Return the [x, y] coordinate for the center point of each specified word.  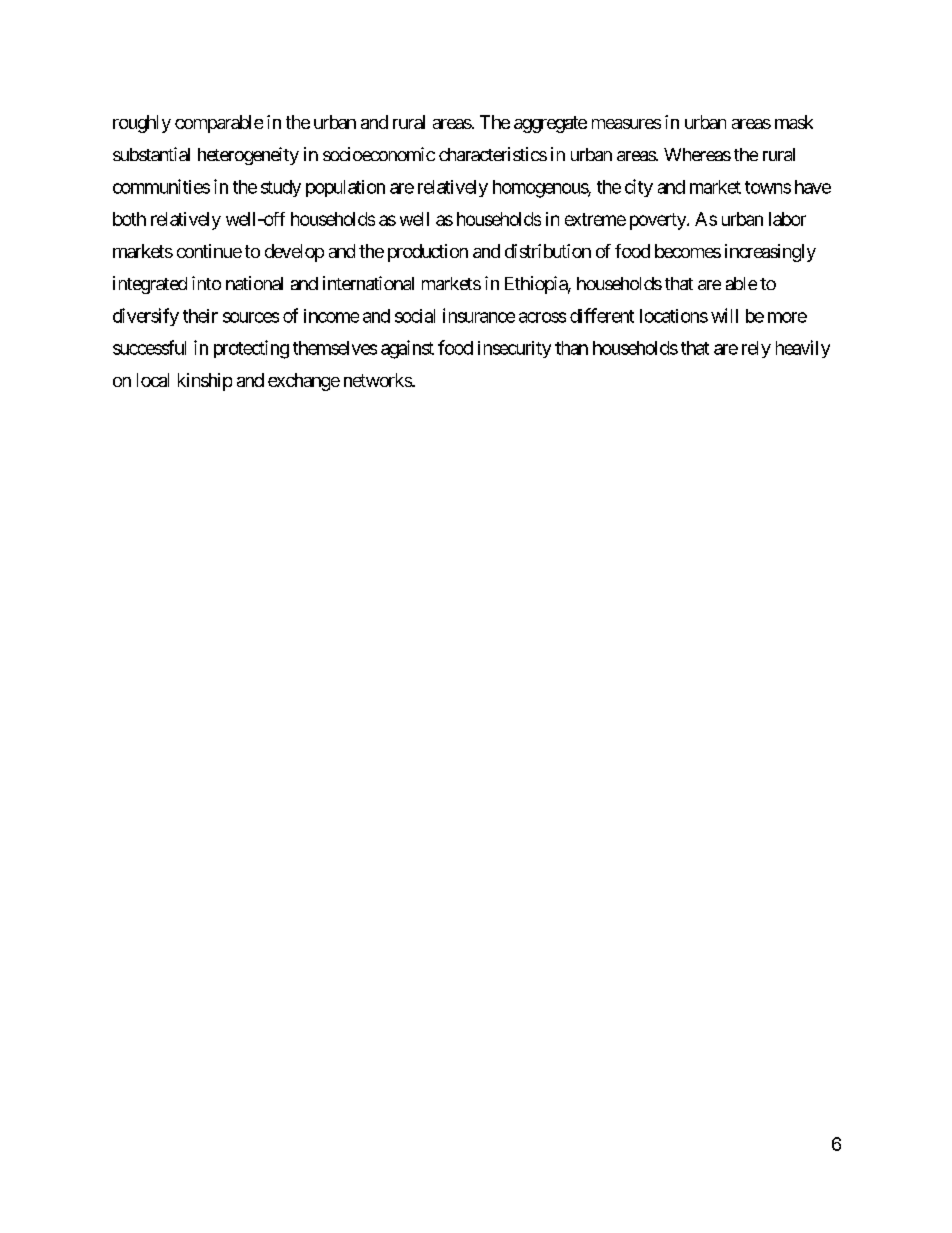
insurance [479, 315]
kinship [205, 382]
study [281, 188]
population [345, 188]
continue [209, 251]
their [200, 316]
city [639, 188]
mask [794, 122]
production [428, 253]
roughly [142, 124]
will [724, 315]
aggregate [550, 124]
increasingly [770, 253]
